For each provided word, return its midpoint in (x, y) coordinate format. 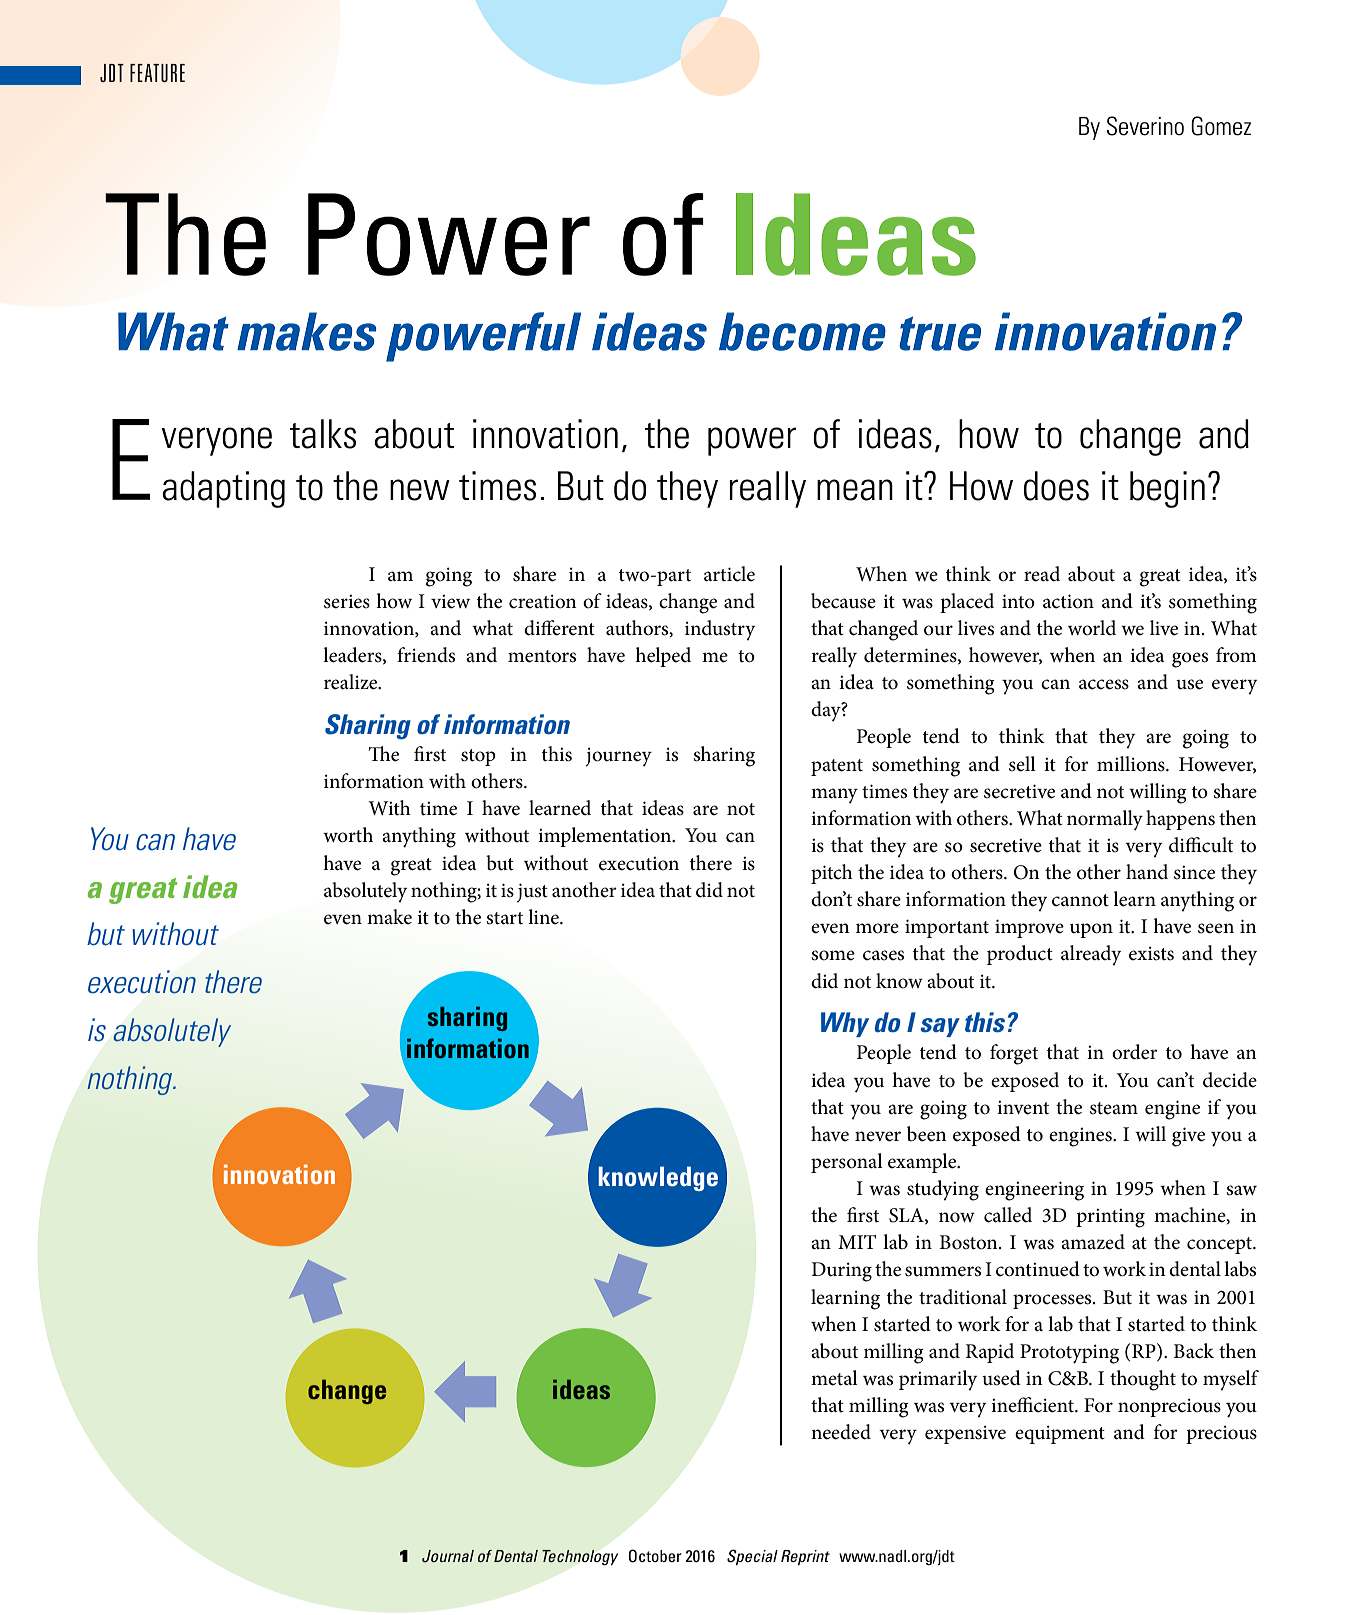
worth (348, 835)
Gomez (1221, 126)
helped (663, 657)
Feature (157, 73)
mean (855, 490)
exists (1151, 953)
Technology (580, 1557)
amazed (1093, 1242)
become (802, 331)
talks (323, 434)
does (1056, 486)
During (841, 1272)
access (1104, 684)
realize (352, 682)
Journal (448, 1556)
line (544, 917)
